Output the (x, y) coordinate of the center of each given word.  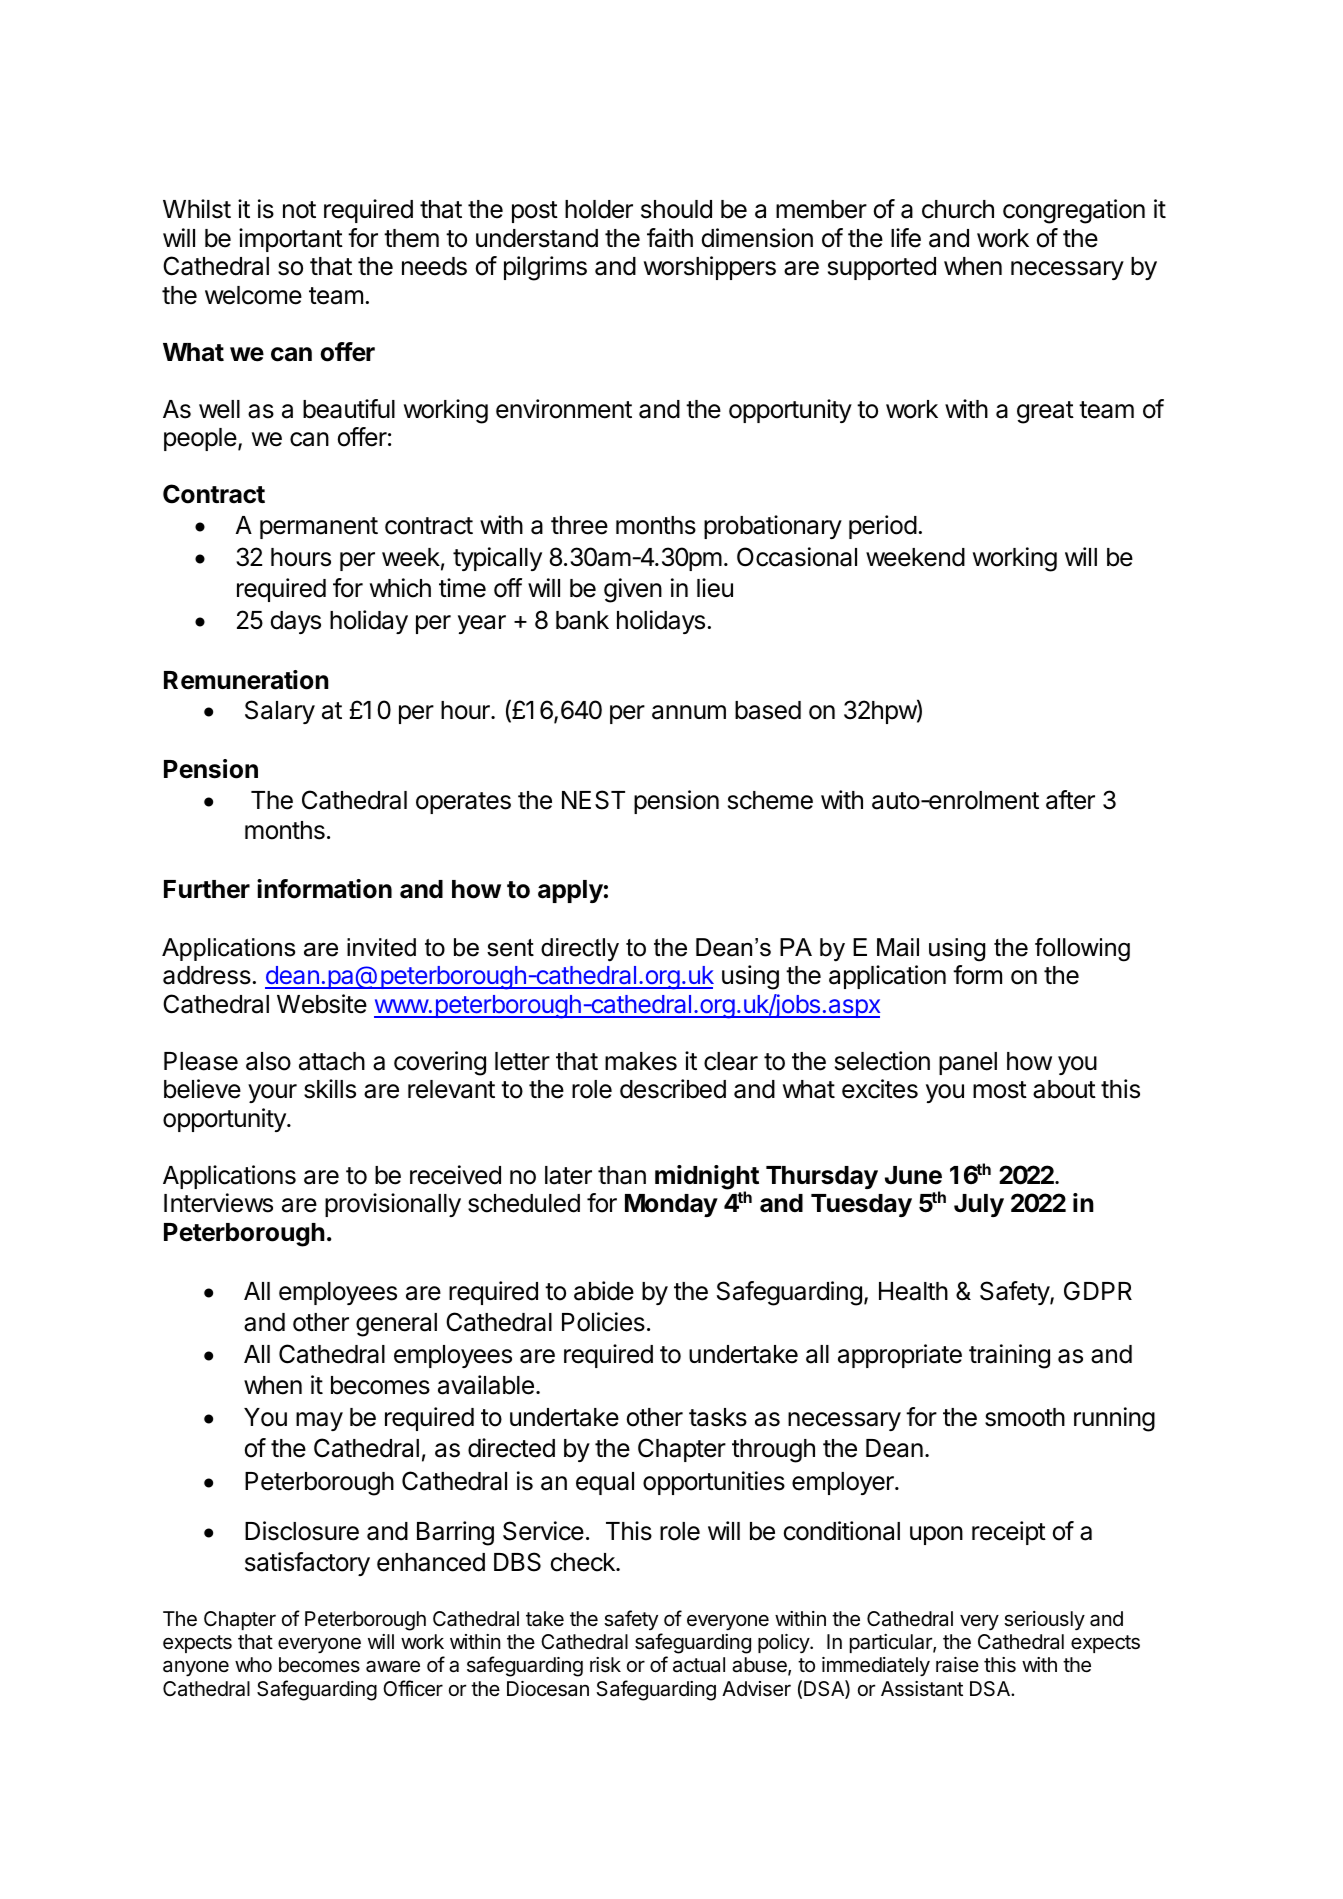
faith (670, 238)
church (958, 209)
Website (322, 1004)
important (291, 240)
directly (580, 950)
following (1082, 950)
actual (699, 1665)
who (253, 1664)
